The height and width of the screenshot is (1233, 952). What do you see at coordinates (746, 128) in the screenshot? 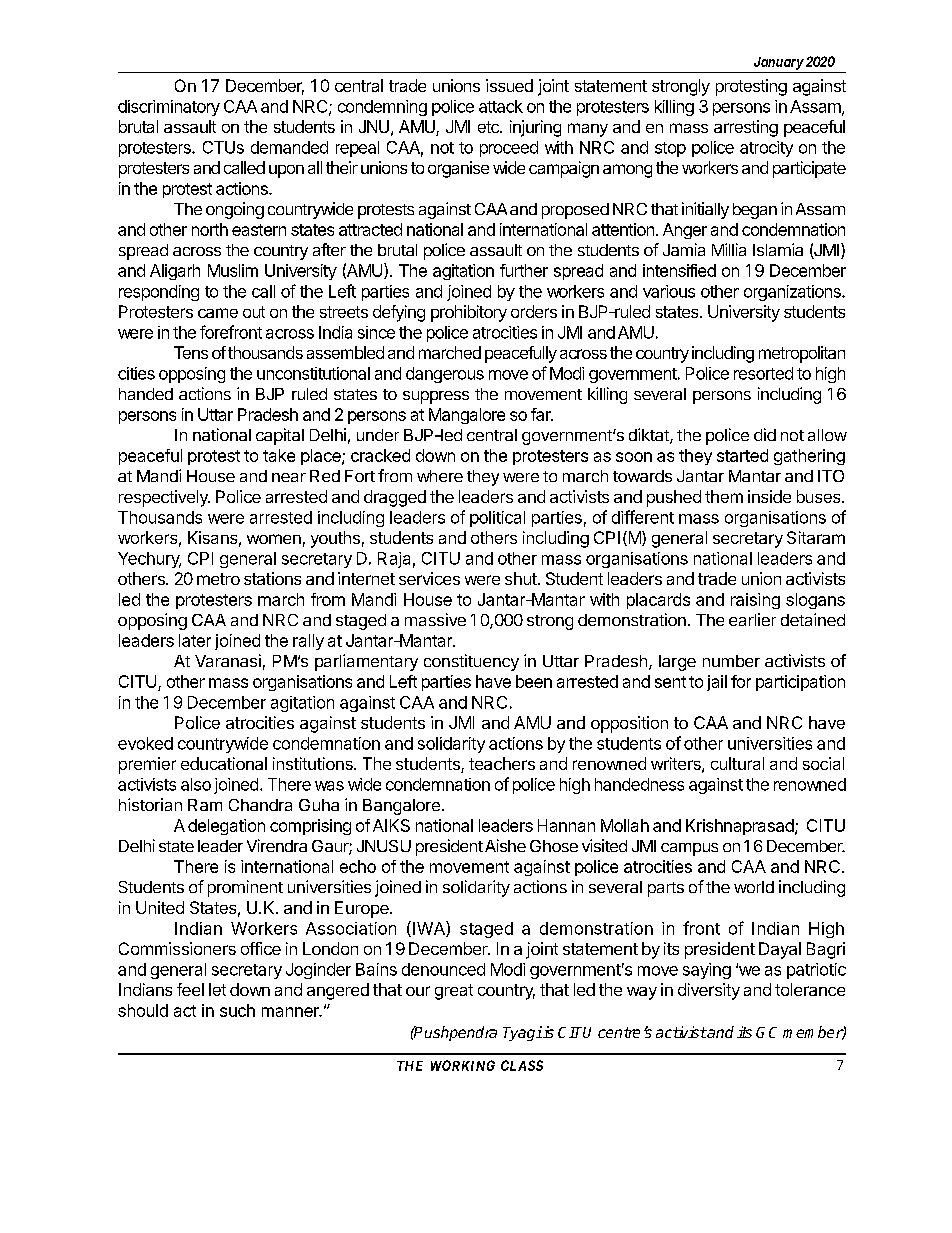
I see `arresting` at bounding box center [746, 128].
